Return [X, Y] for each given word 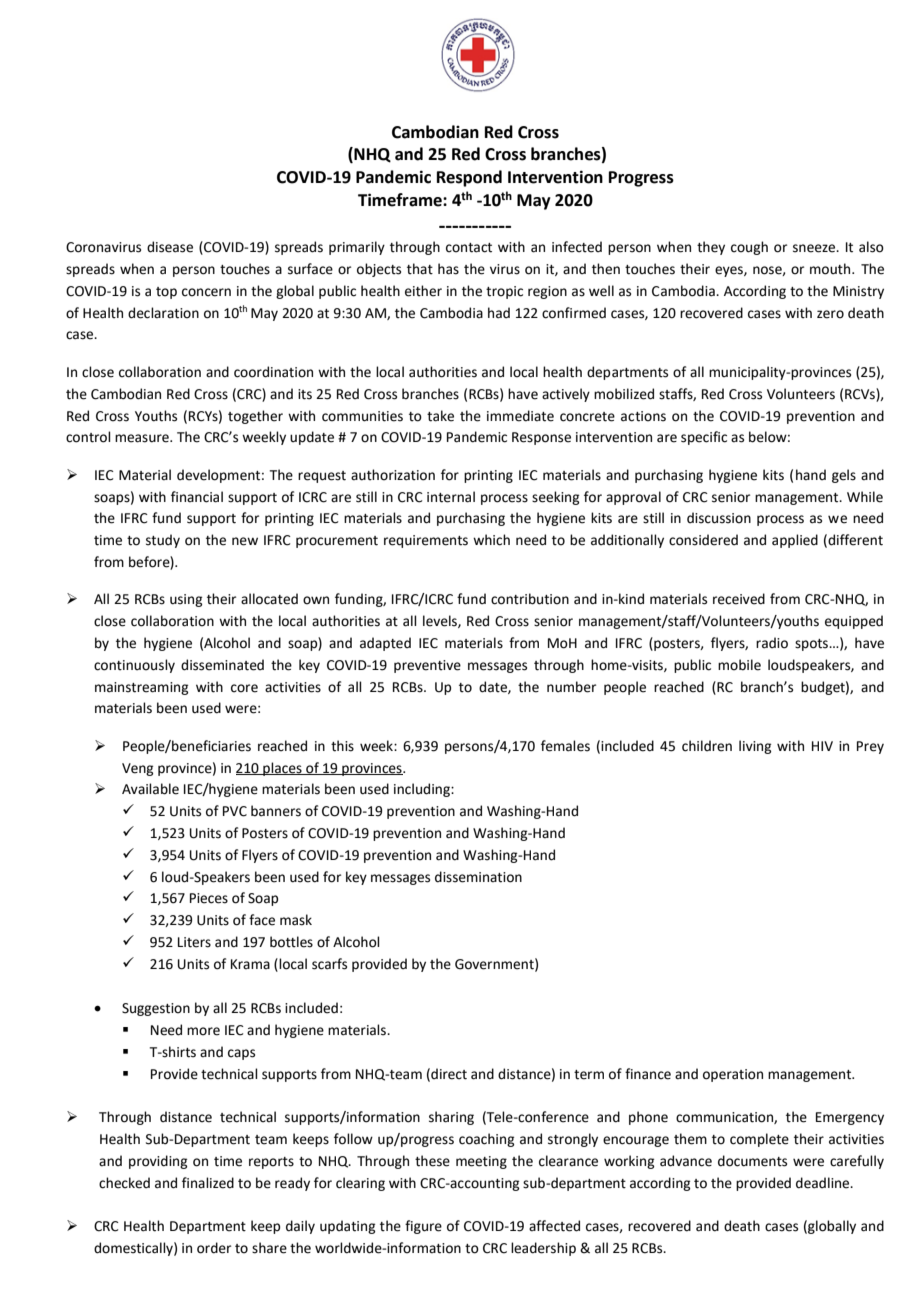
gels [844, 476]
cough [749, 248]
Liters [194, 942]
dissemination [478, 877]
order [214, 1248]
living [755, 747]
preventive [427, 666]
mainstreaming [141, 688]
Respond [469, 178]
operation [733, 1075]
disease [170, 247]
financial [197, 497]
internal [451, 497]
